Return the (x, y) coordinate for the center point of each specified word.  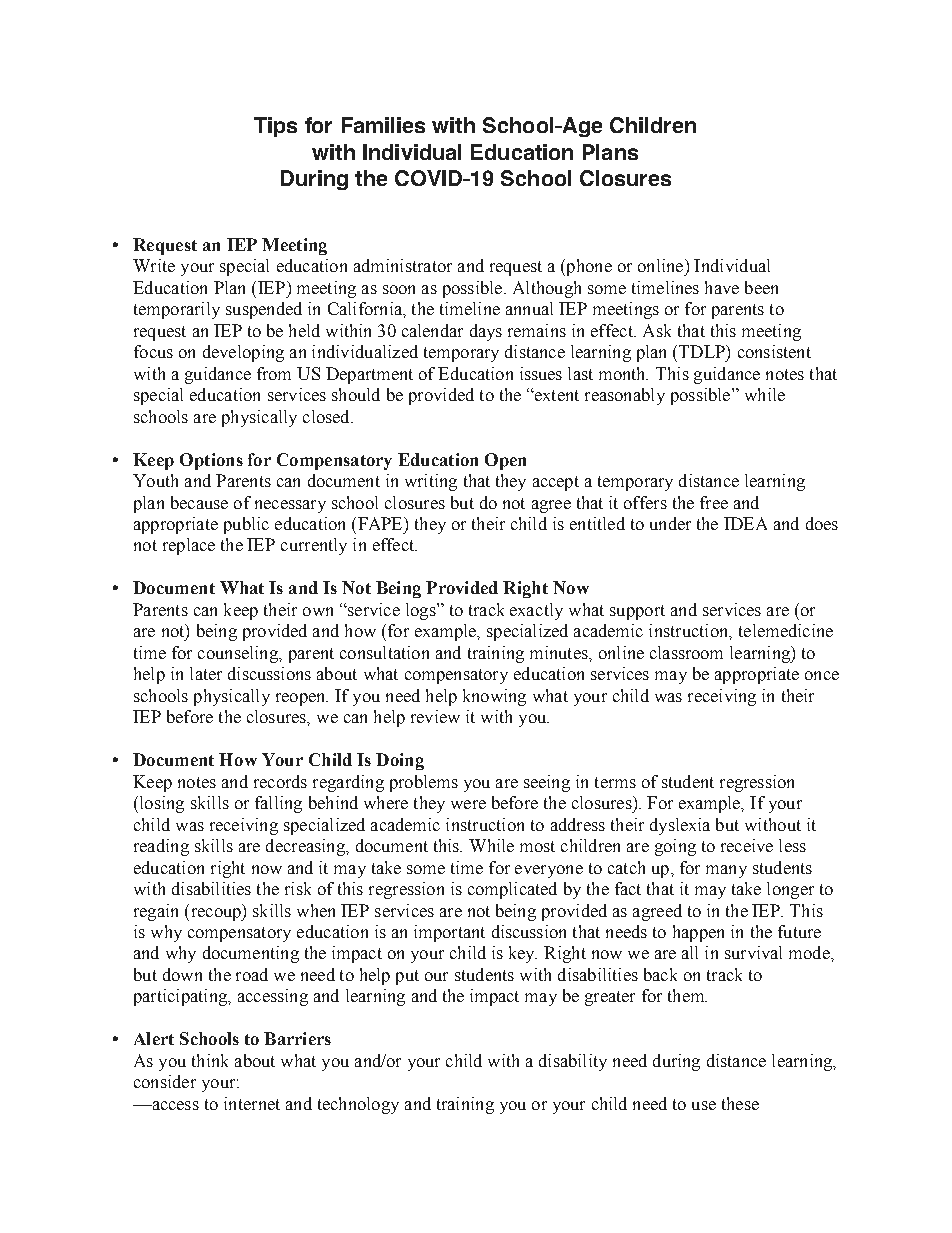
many (726, 871)
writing (431, 482)
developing (243, 353)
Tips (275, 127)
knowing (494, 697)
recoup (215, 914)
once (822, 675)
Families (383, 125)
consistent (774, 351)
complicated (512, 890)
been (761, 287)
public (246, 525)
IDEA (745, 523)
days (486, 332)
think (210, 1060)
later (206, 673)
